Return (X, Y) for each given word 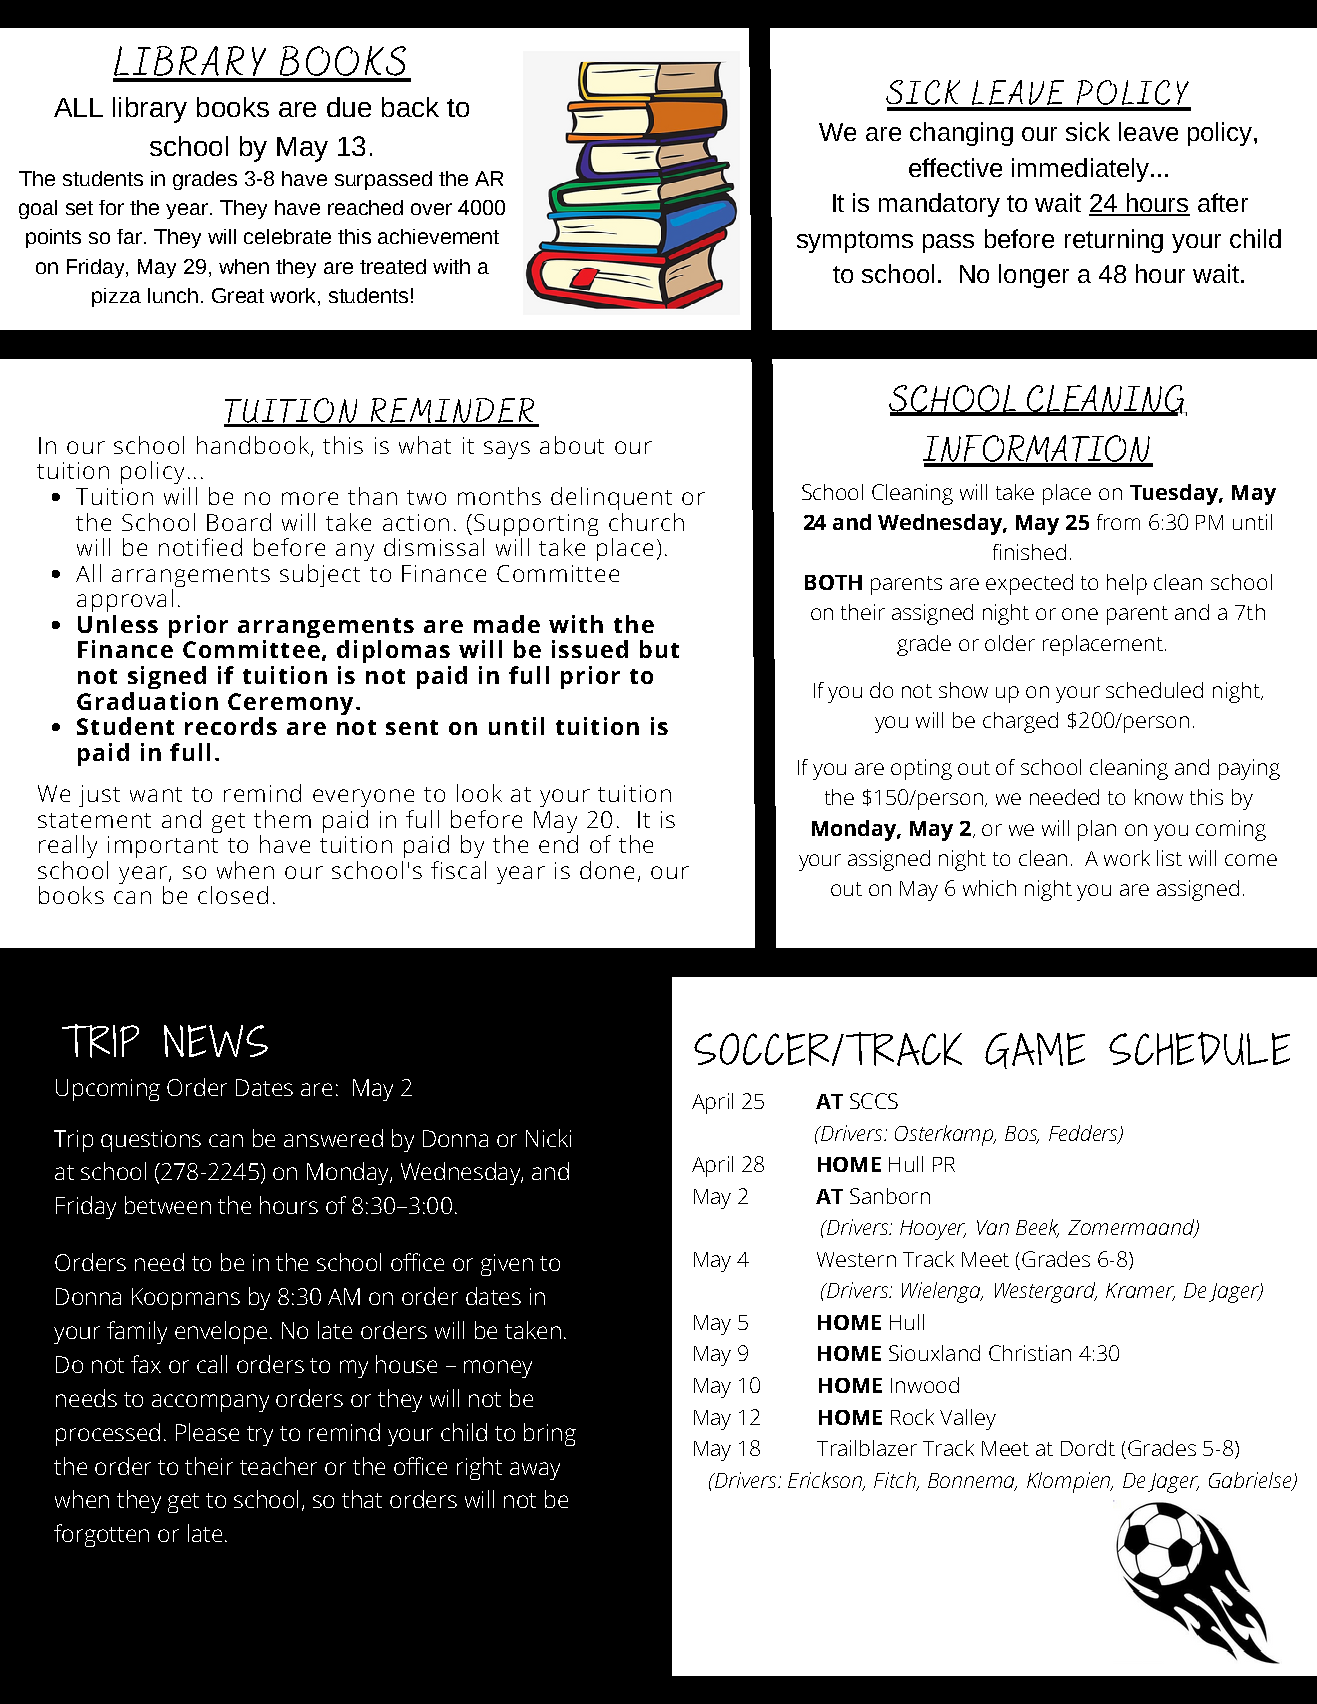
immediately (1080, 170)
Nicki (548, 1138)
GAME (1035, 1051)
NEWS (216, 1041)
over (431, 209)
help (1127, 584)
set (79, 208)
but (659, 649)
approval (125, 600)
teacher (278, 1466)
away (535, 1471)
